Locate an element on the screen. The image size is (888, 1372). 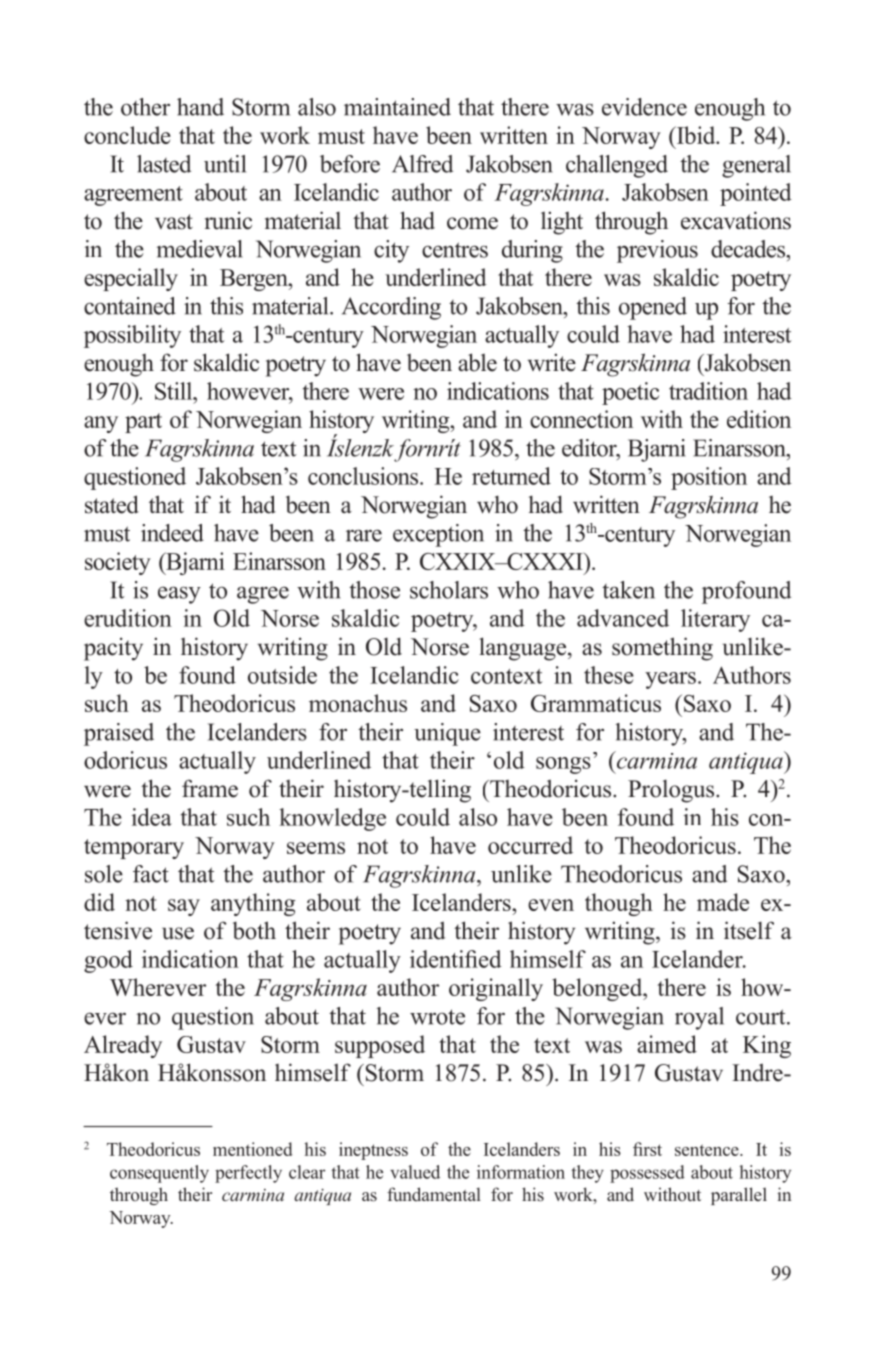
valued is located at coordinates (415, 1172).
